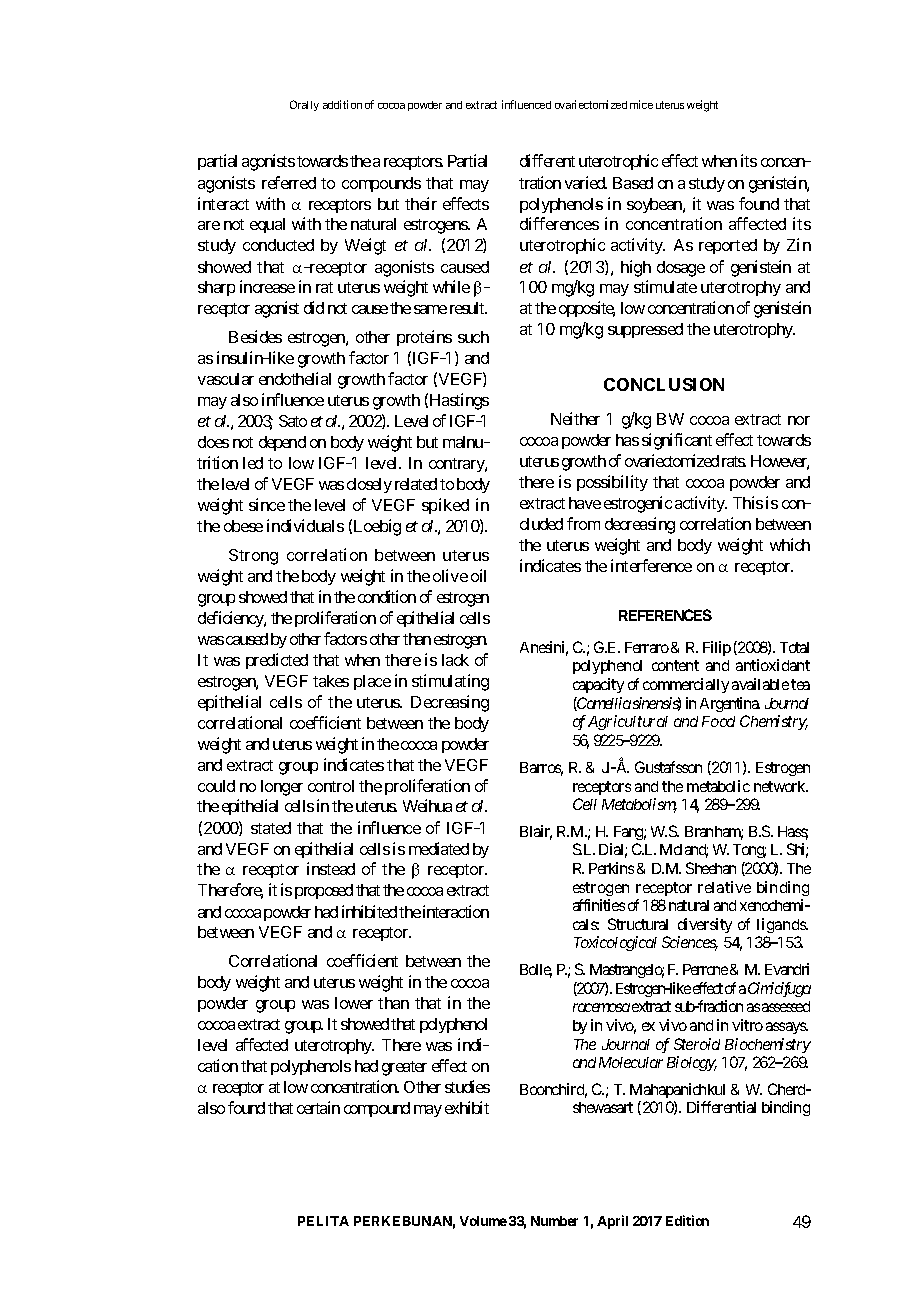 Image resolution: width=924 pixels, height=1308 pixels. Describe the element at coordinates (455, 660) in the screenshot. I see `lack` at that location.
